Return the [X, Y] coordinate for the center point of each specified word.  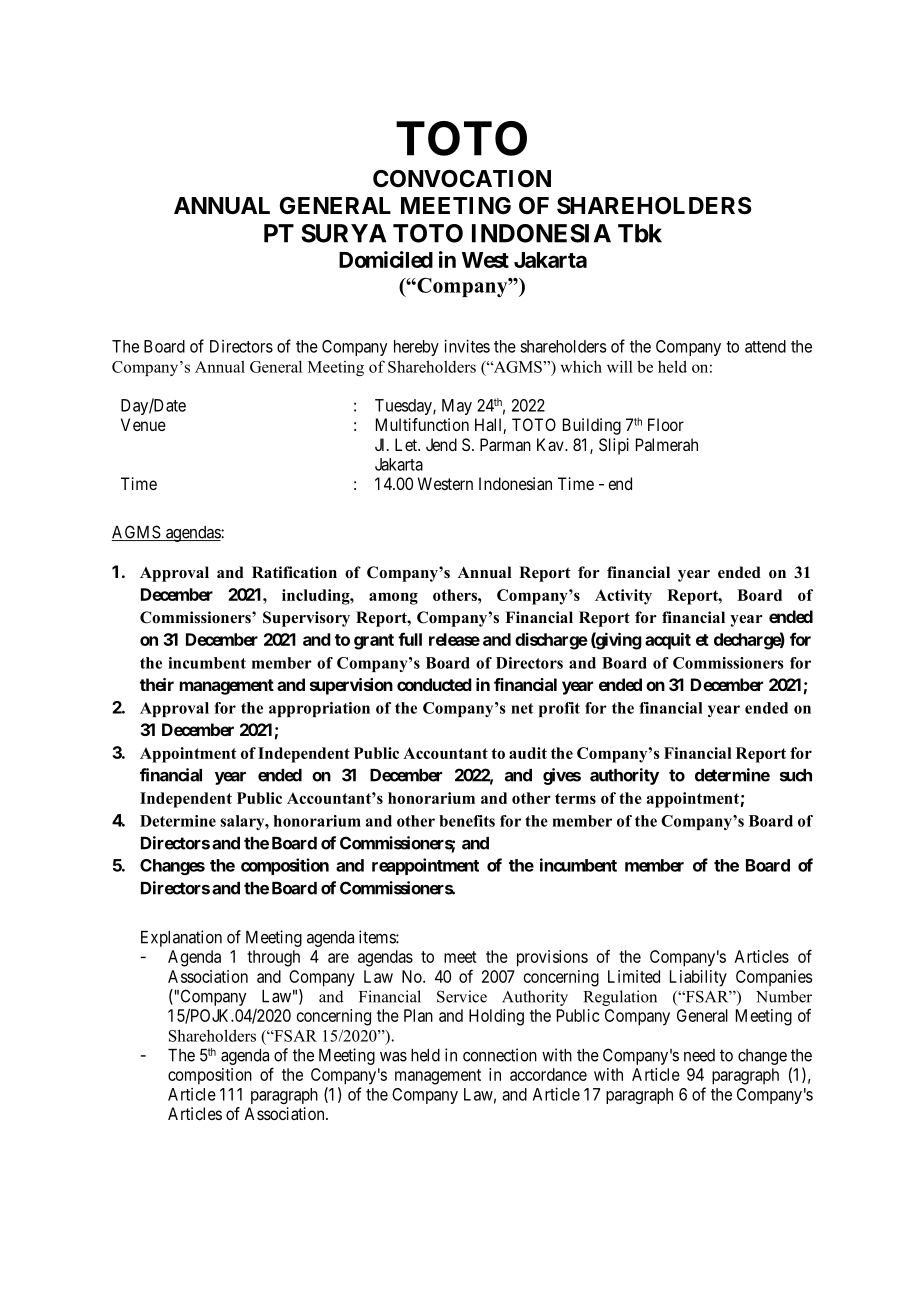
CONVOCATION [462, 179]
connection [500, 1055]
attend [765, 346]
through [273, 958]
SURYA [343, 233]
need [699, 1055]
